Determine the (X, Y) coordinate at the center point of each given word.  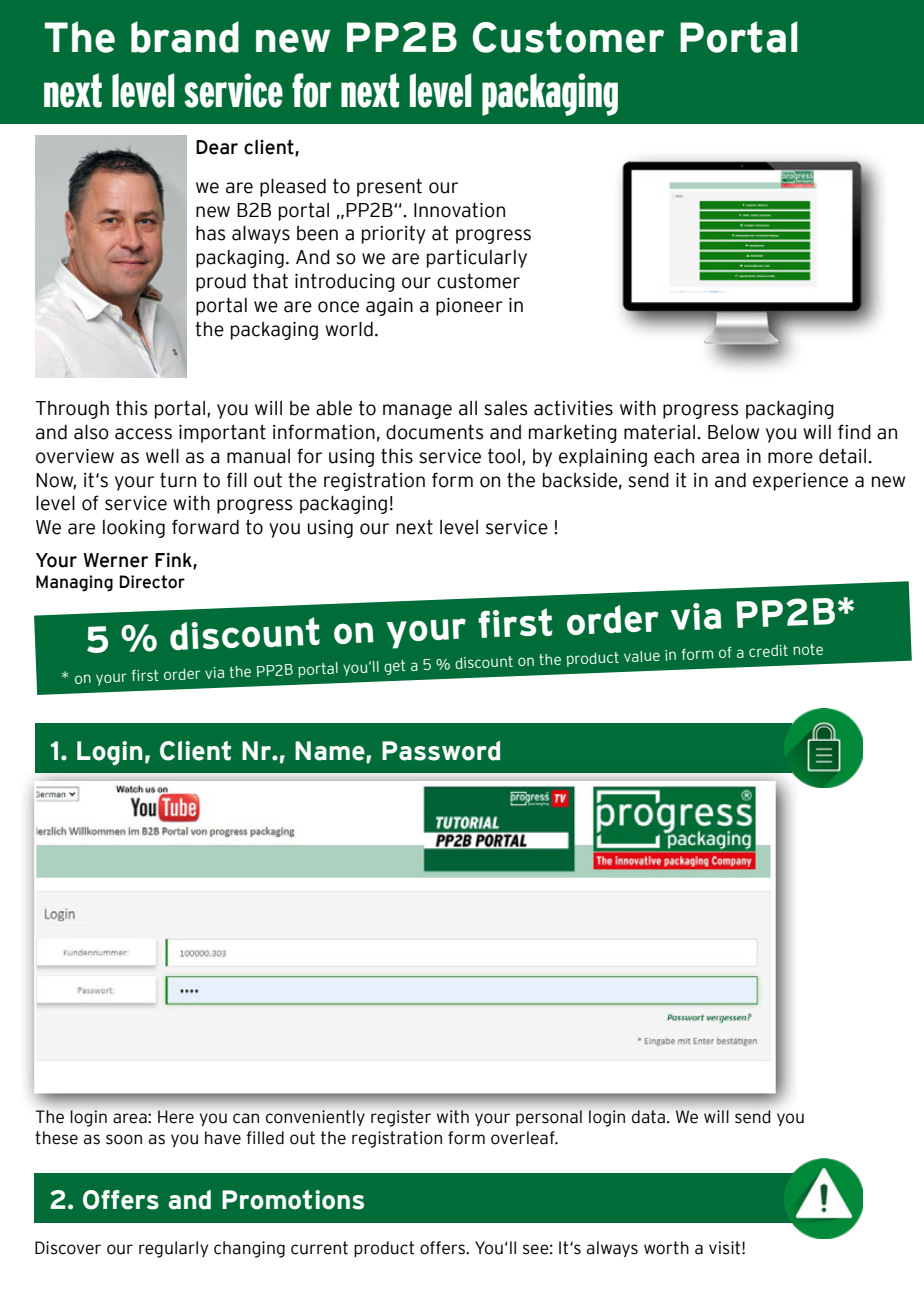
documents (434, 432)
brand (185, 37)
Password (441, 751)
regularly (173, 1249)
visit (726, 1248)
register (401, 1118)
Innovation (459, 210)
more (790, 458)
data (648, 1117)
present (389, 187)
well (162, 456)
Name (331, 751)
